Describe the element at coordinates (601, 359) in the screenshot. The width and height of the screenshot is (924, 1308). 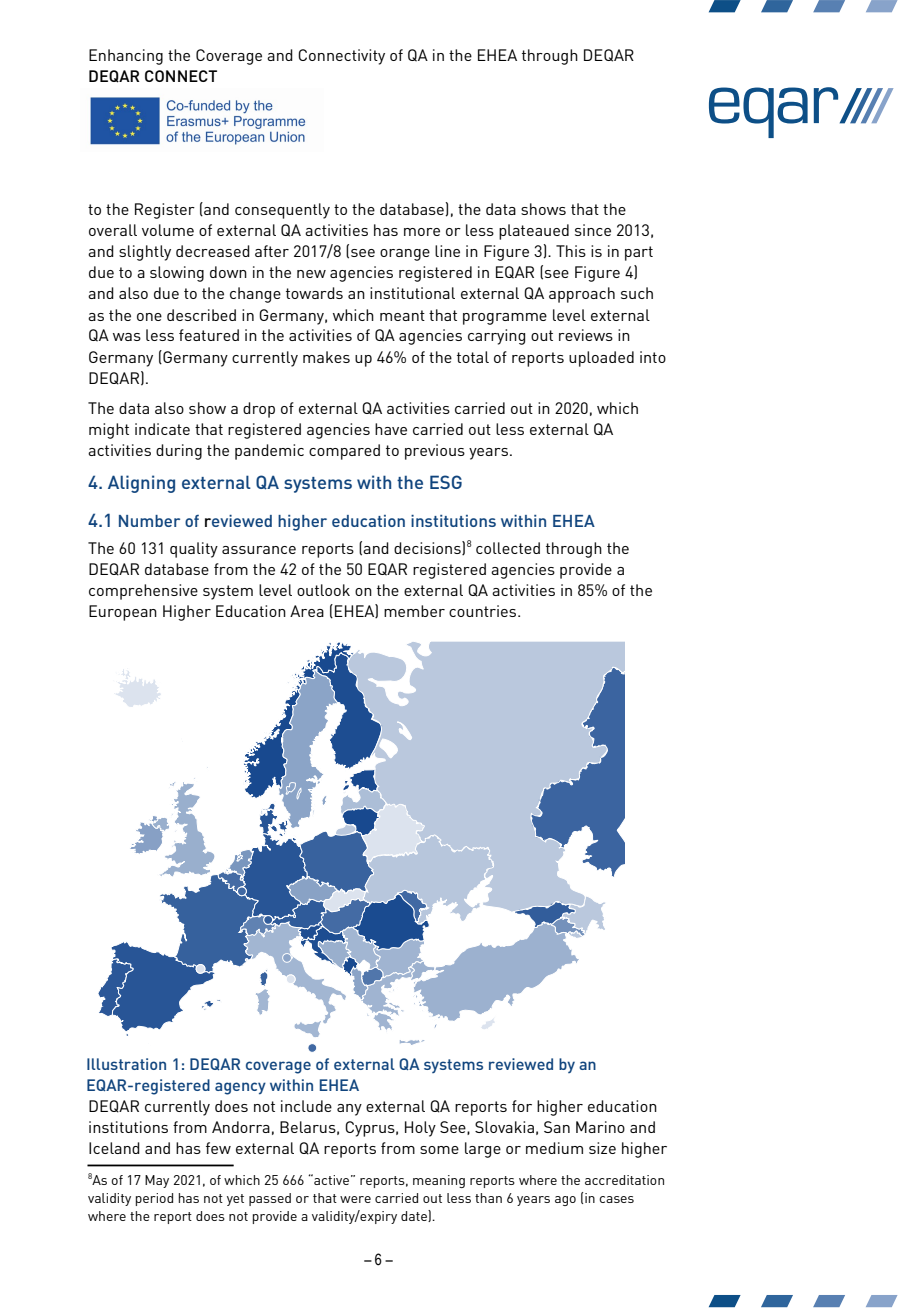
I see `uploaded` at that location.
